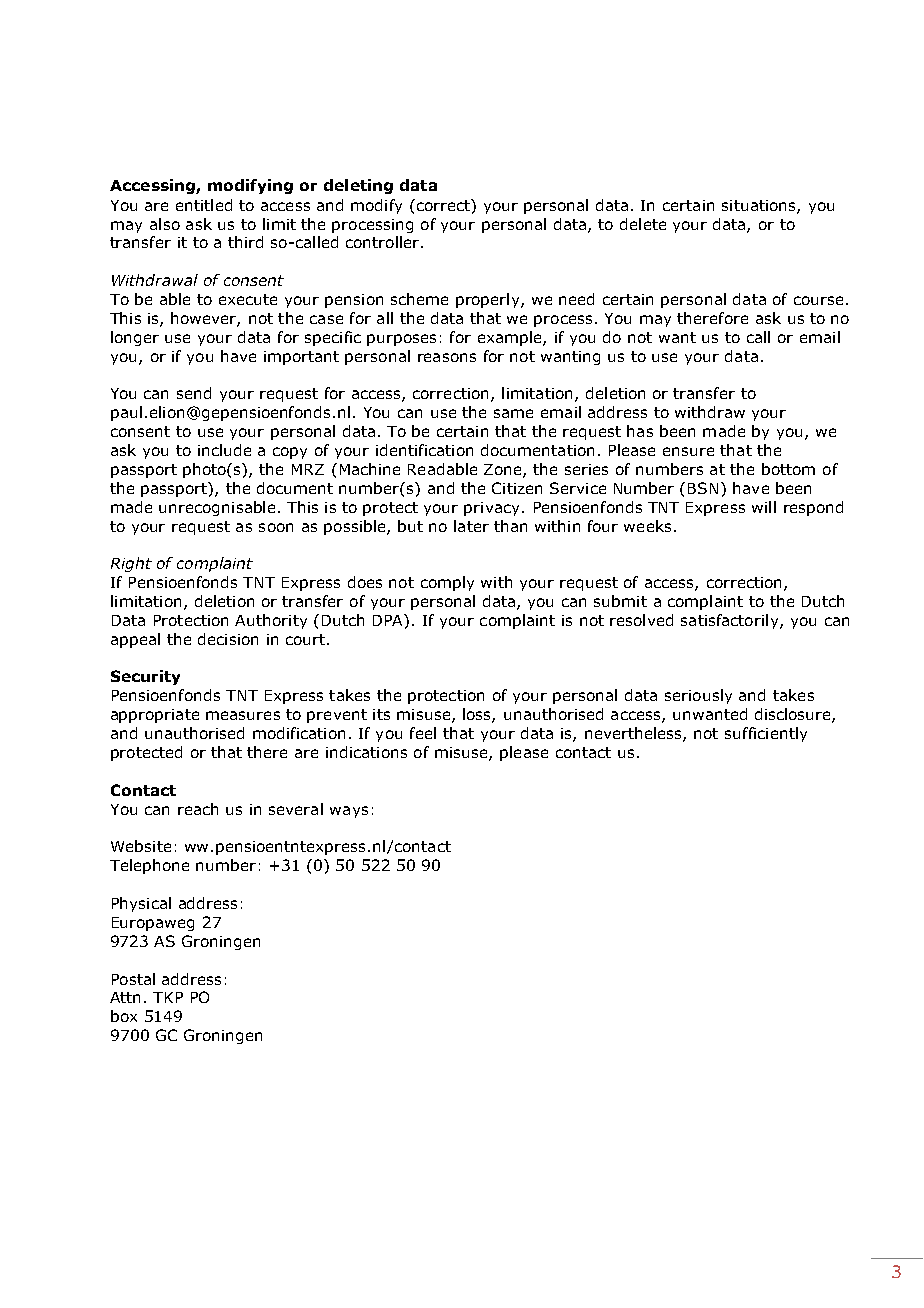  Describe the element at coordinates (228, 639) in the image. I see `decision` at that location.
